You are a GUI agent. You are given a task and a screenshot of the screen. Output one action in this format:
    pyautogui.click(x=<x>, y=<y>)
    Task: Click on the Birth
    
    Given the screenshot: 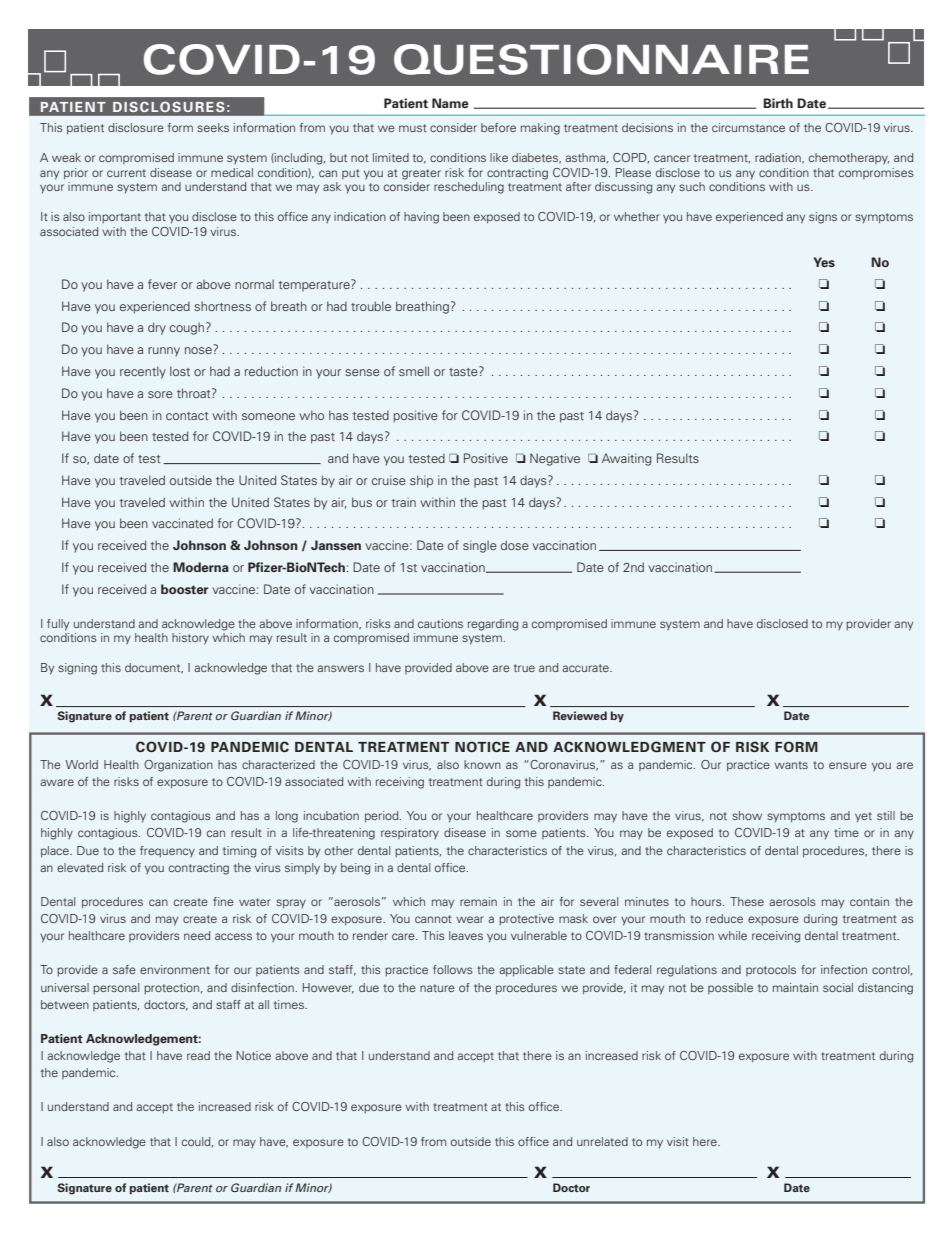 What is the action you would take?
    pyautogui.click(x=778, y=103)
